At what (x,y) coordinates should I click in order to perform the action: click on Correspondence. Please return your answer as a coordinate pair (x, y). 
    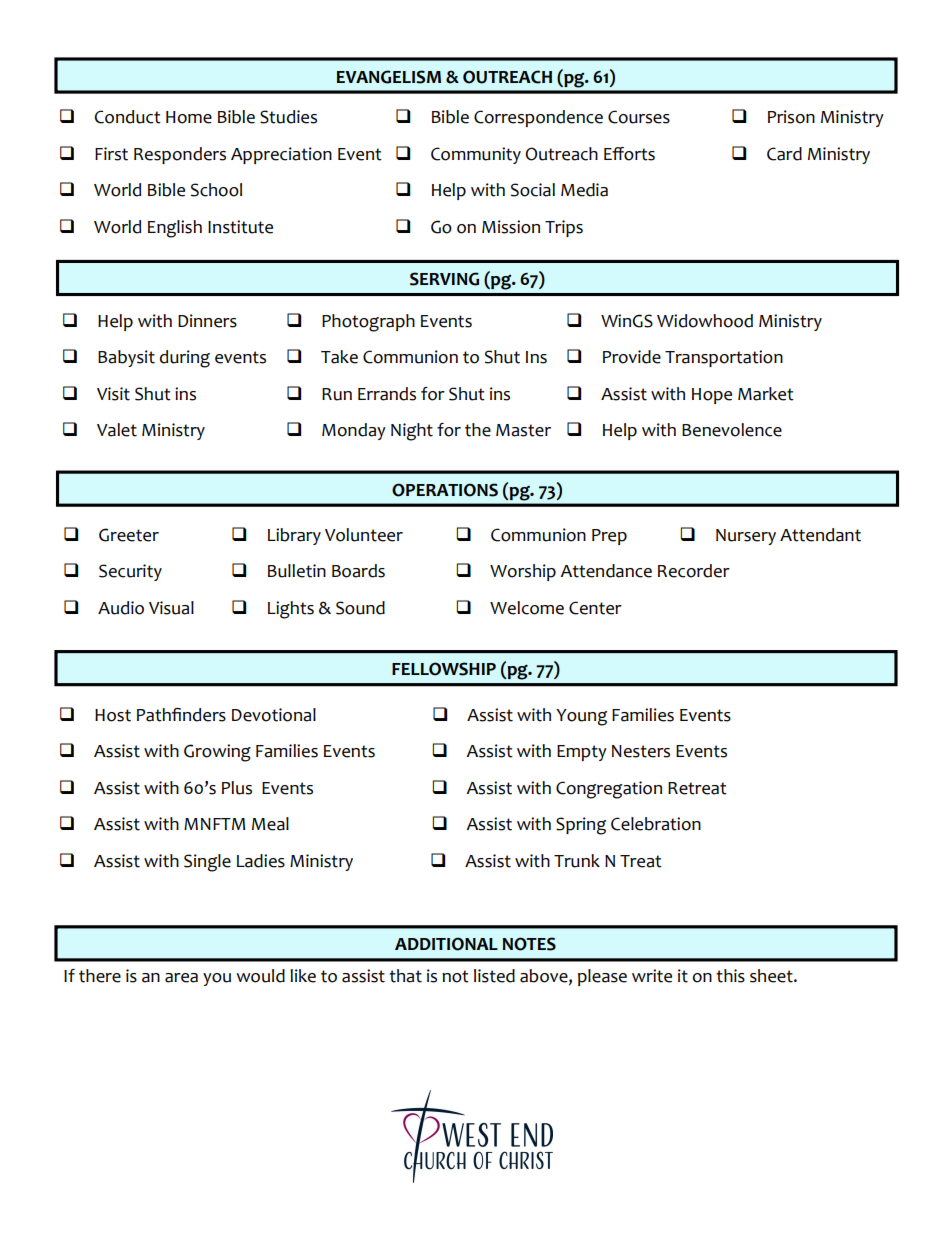
    Looking at the image, I should click on (538, 118).
